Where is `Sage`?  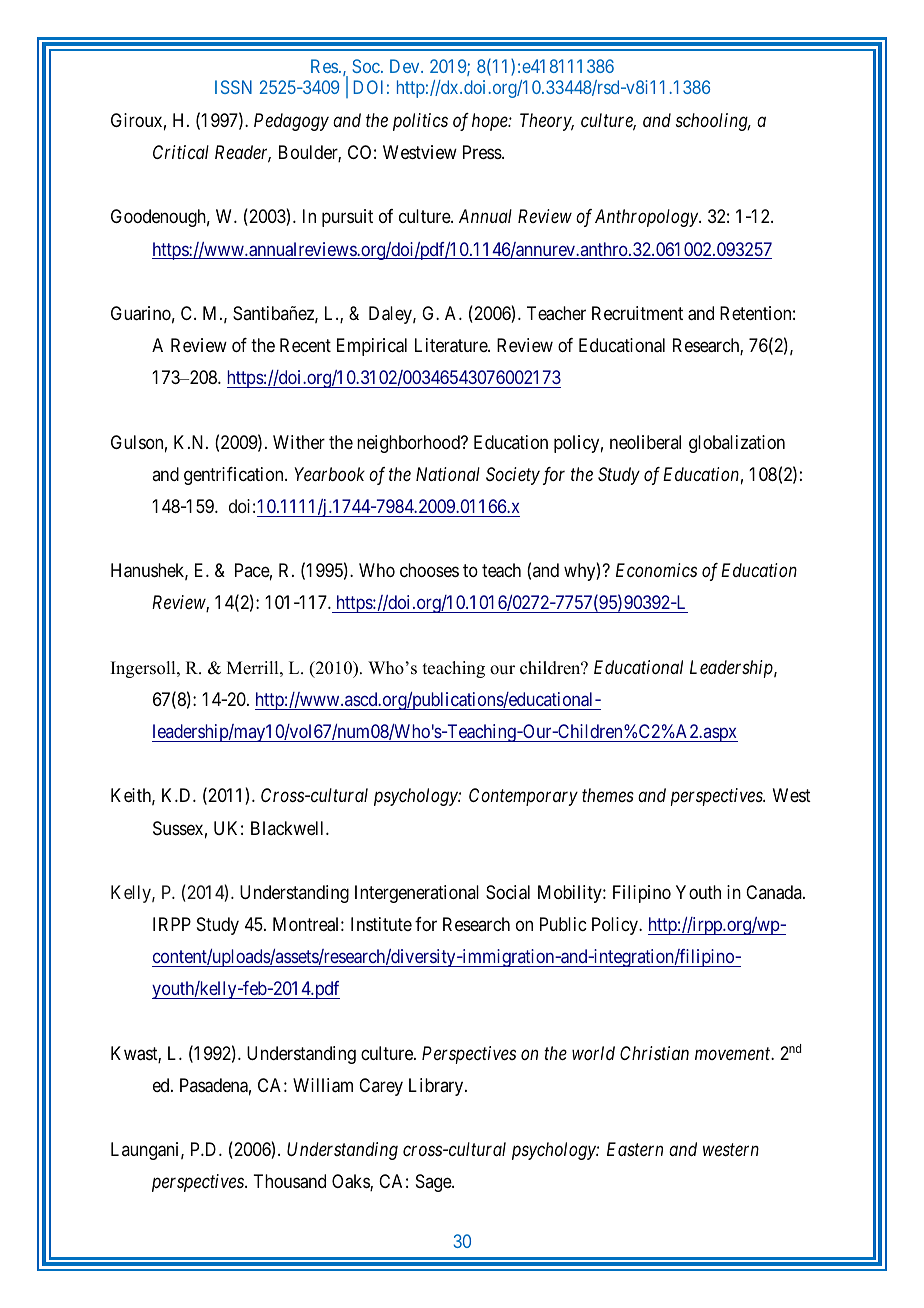 Sage is located at coordinates (434, 1183).
